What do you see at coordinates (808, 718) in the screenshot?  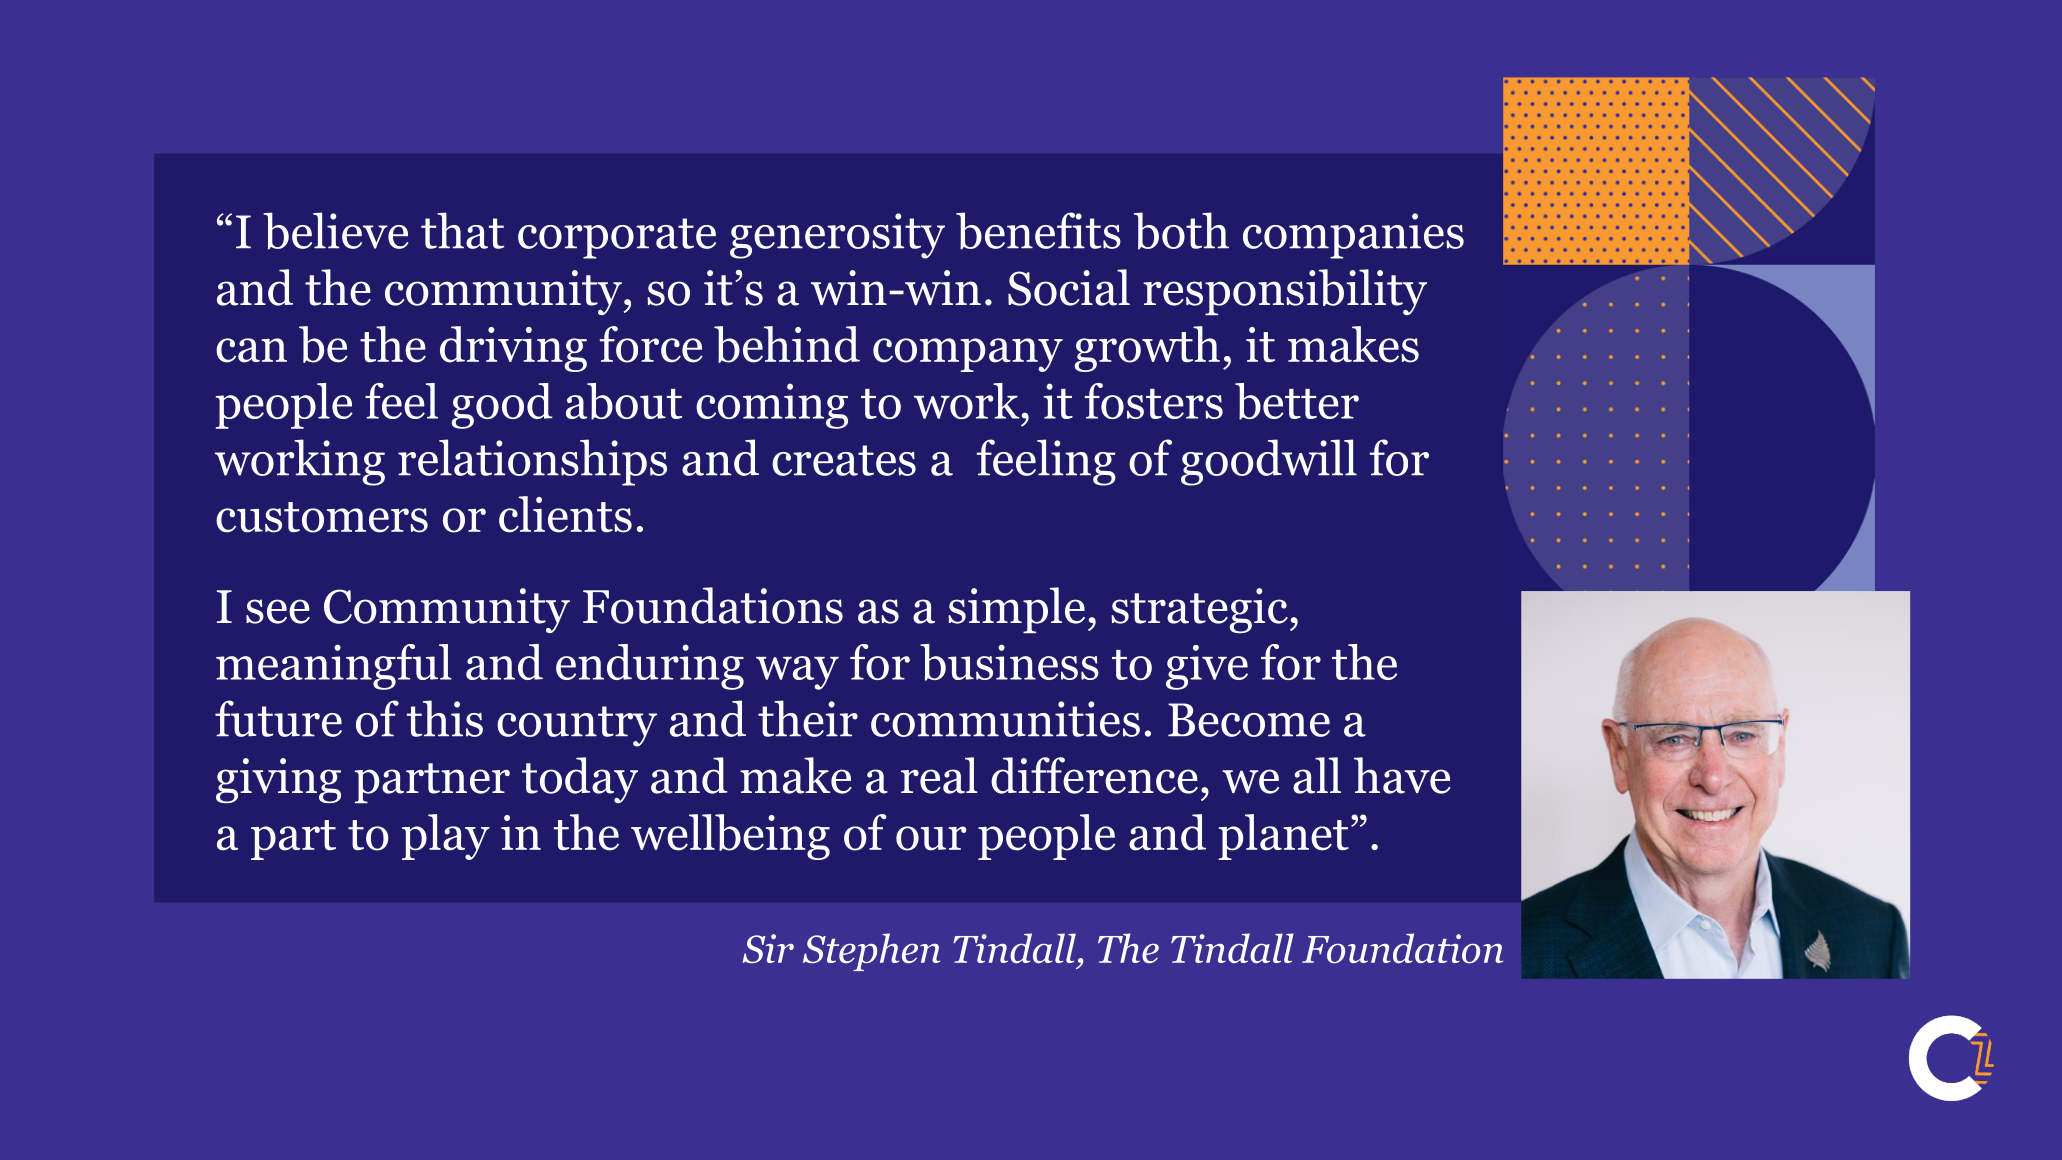 I see `their` at bounding box center [808, 718].
